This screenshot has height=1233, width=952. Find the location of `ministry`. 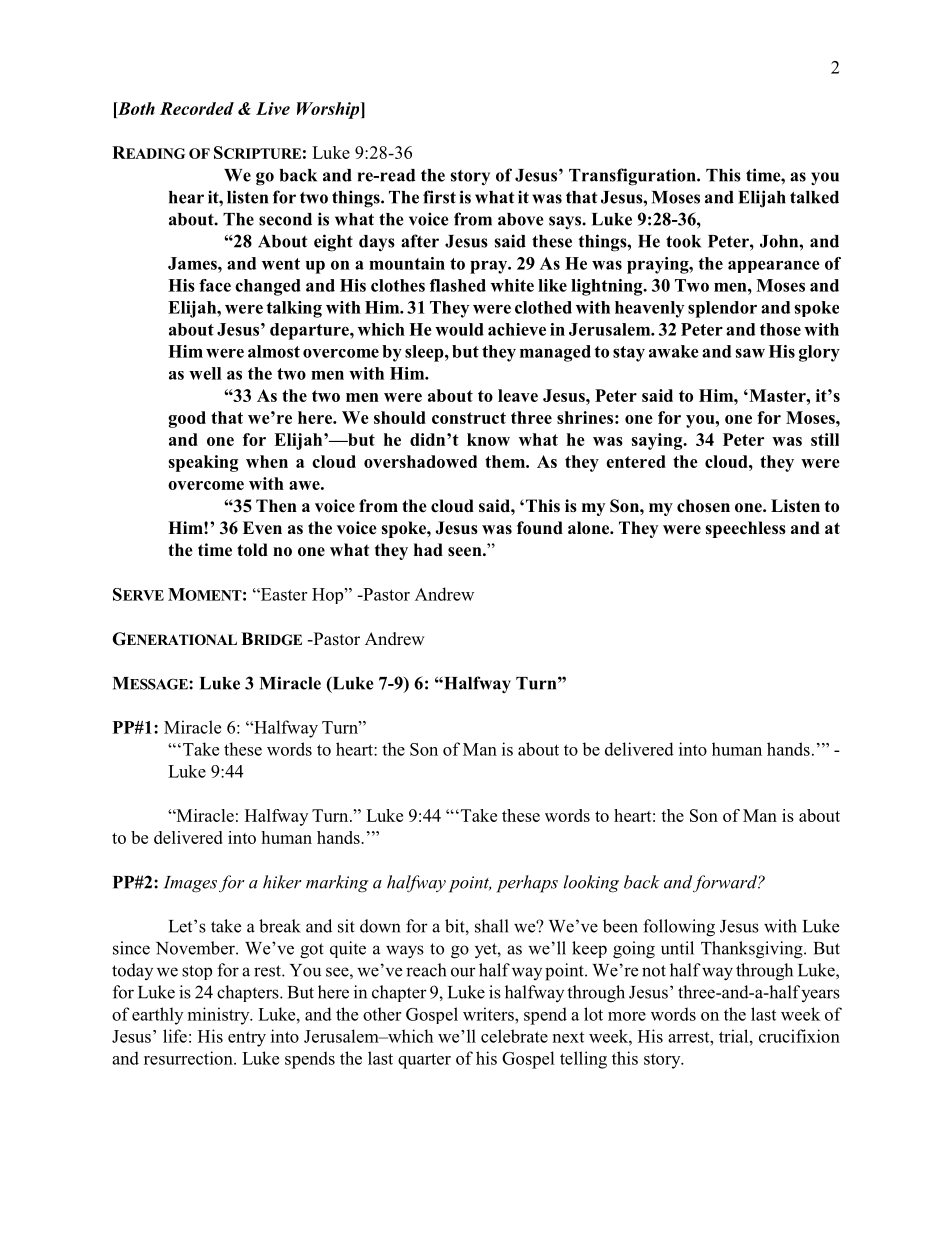

ministry is located at coordinates (220, 1016).
